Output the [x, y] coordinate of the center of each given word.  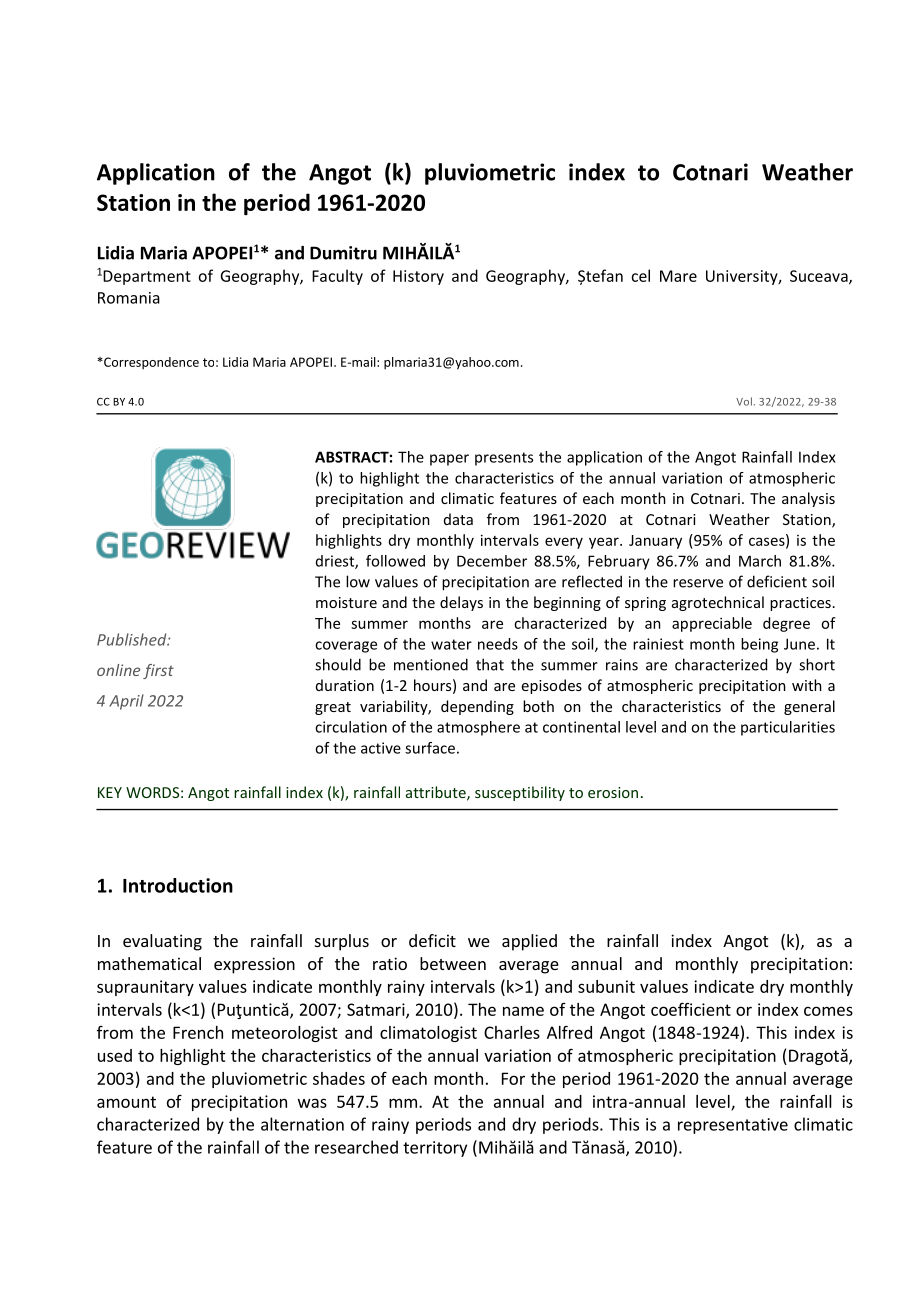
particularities [788, 728]
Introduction [178, 885]
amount [126, 1102]
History [418, 277]
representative [733, 1126]
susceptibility [520, 793]
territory [435, 1149]
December [492, 561]
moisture [346, 602]
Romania [129, 298]
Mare [678, 276]
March [760, 561]
